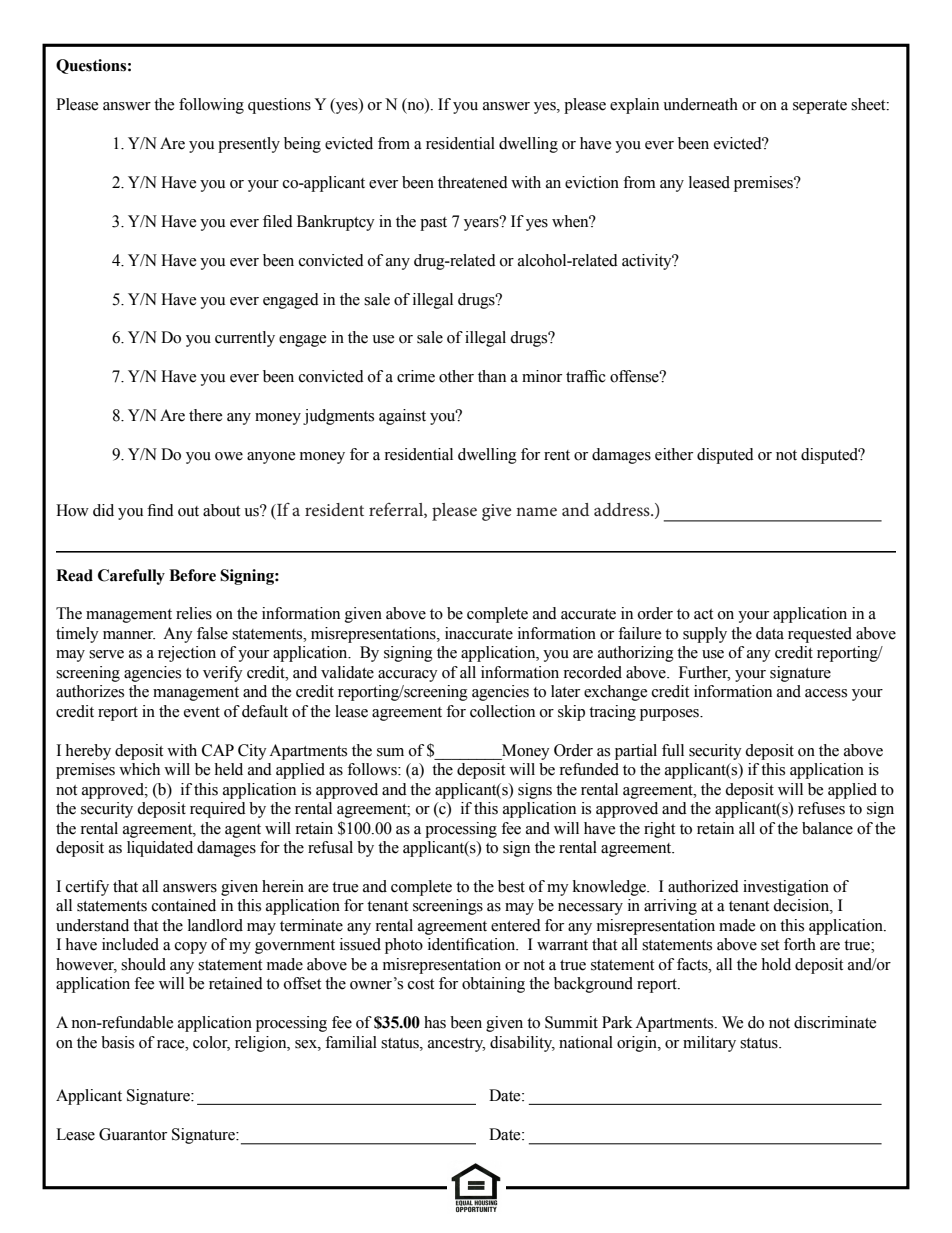  I want to click on underneath, so click(700, 104).
